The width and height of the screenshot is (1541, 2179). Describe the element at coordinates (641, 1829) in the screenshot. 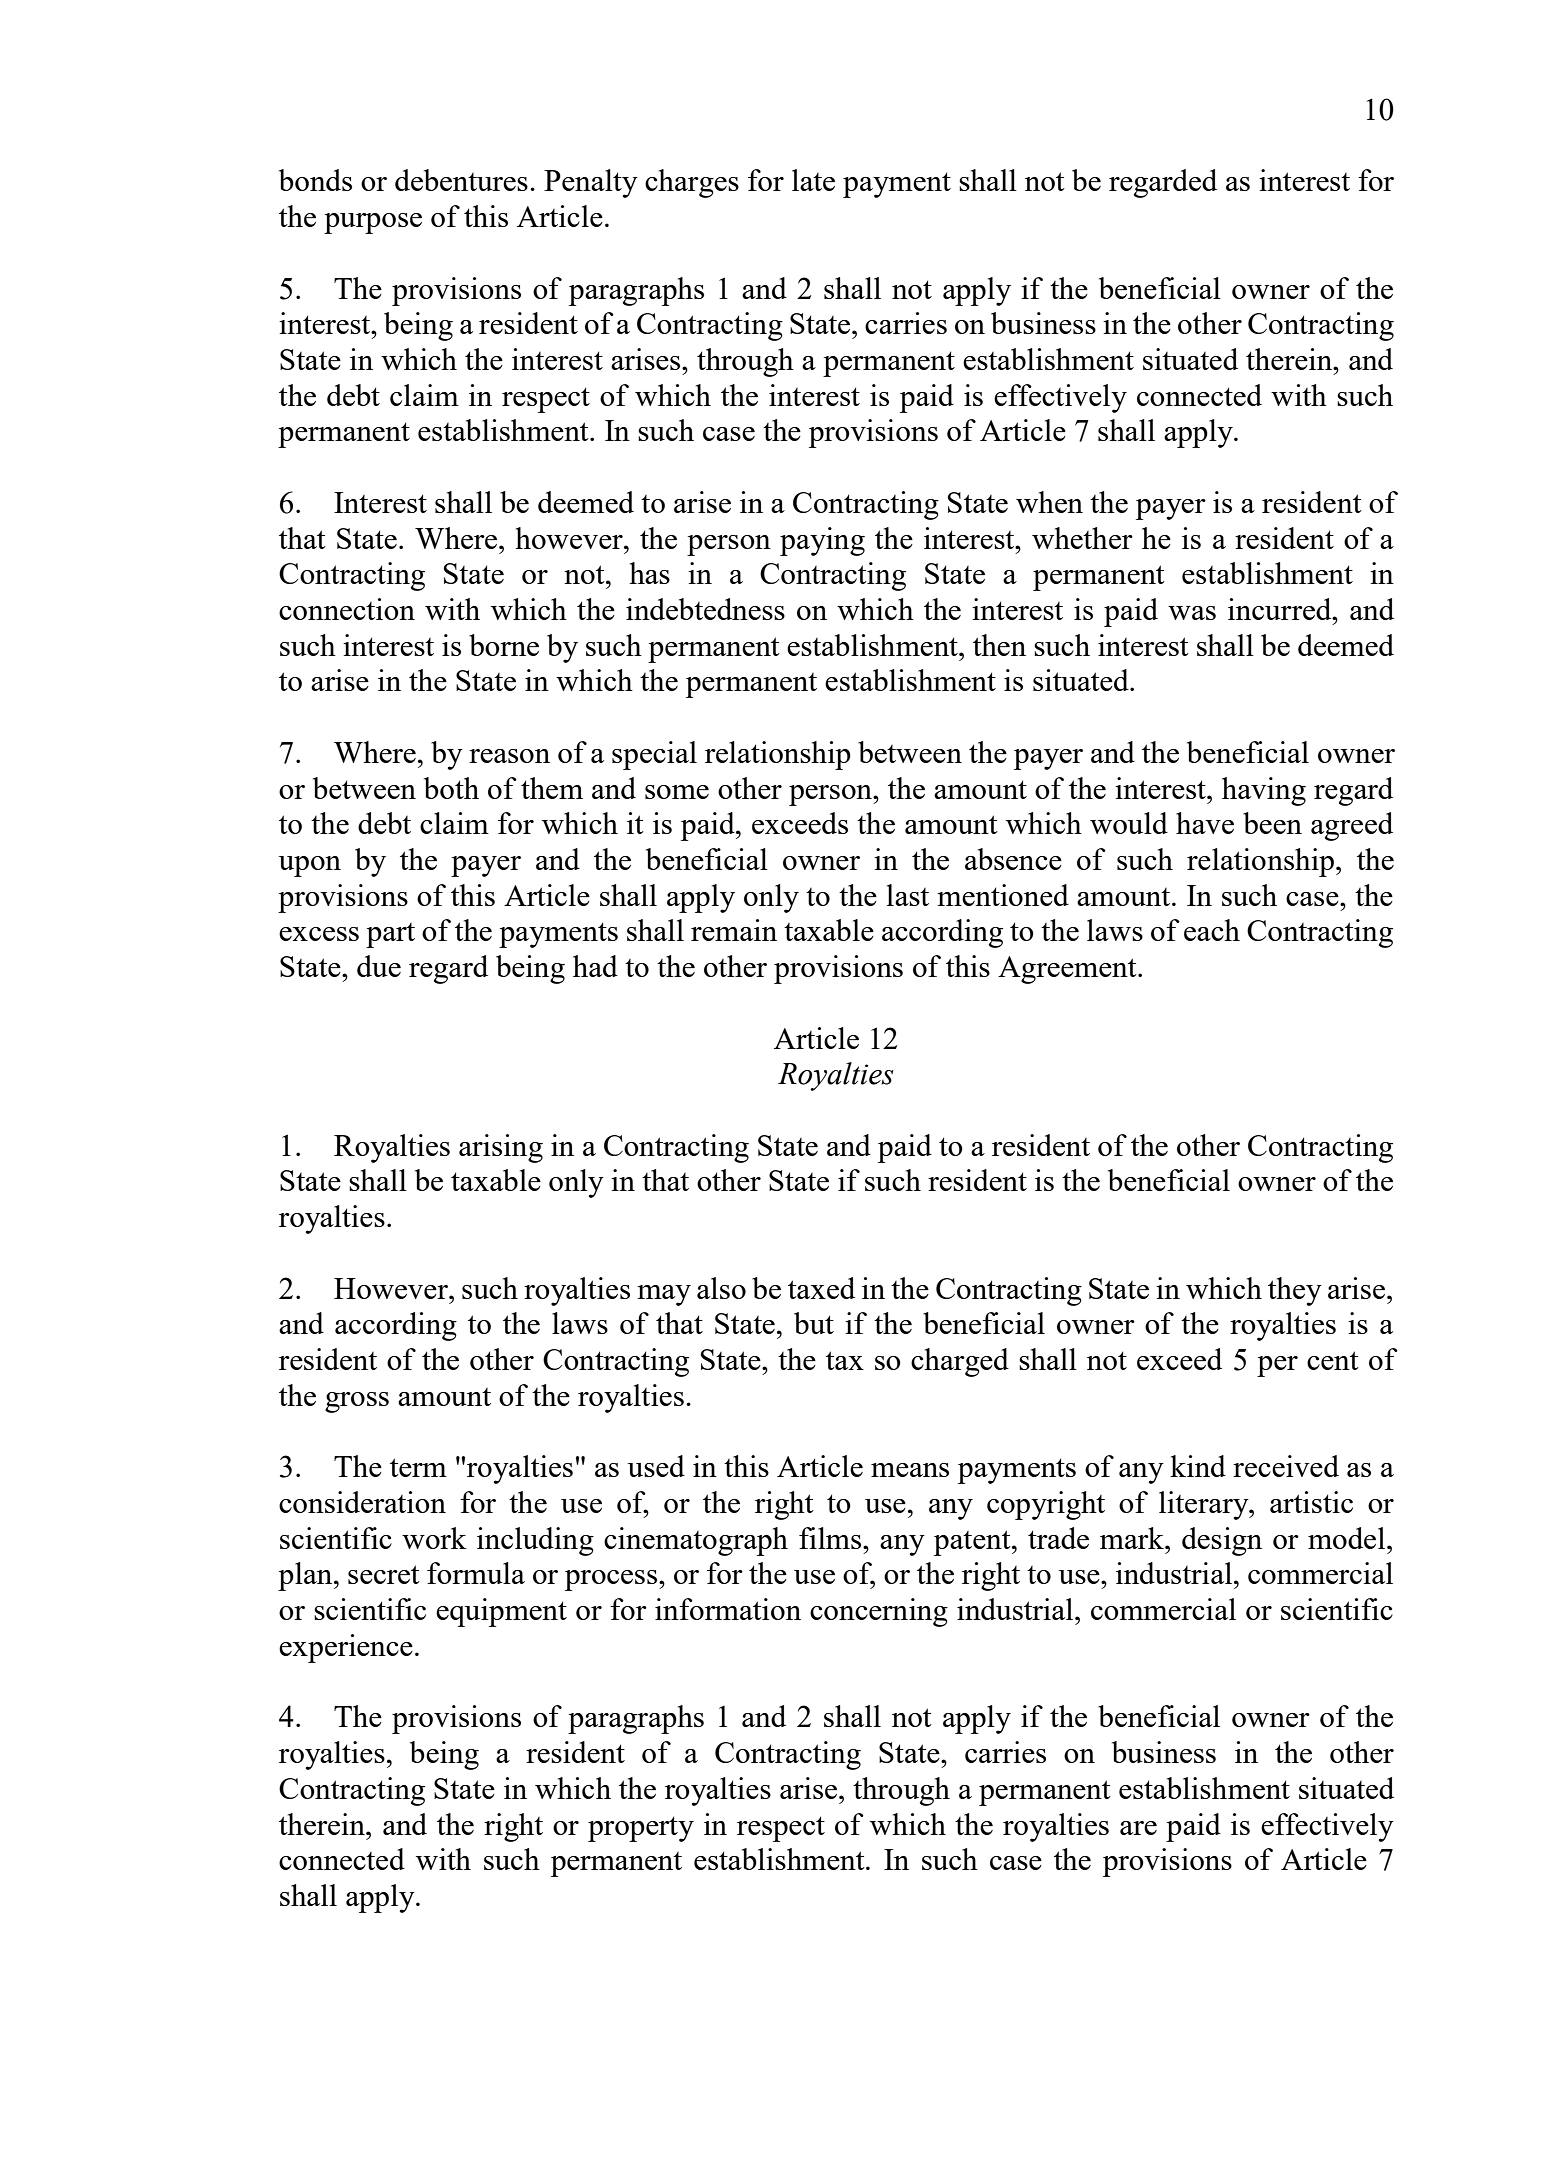

I see `property` at that location.
